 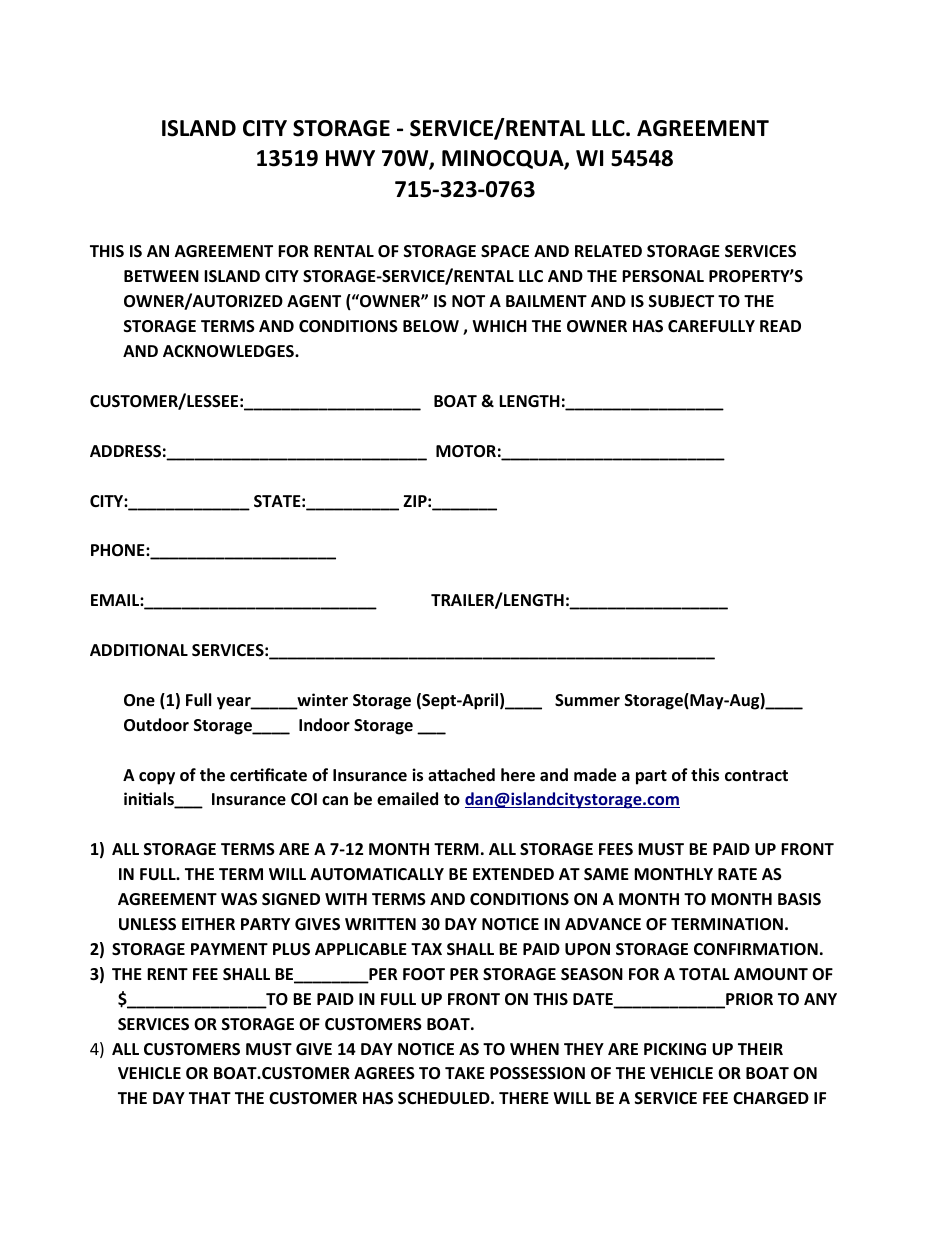 What do you see at coordinates (505, 251) in the screenshot?
I see `SPACE` at bounding box center [505, 251].
